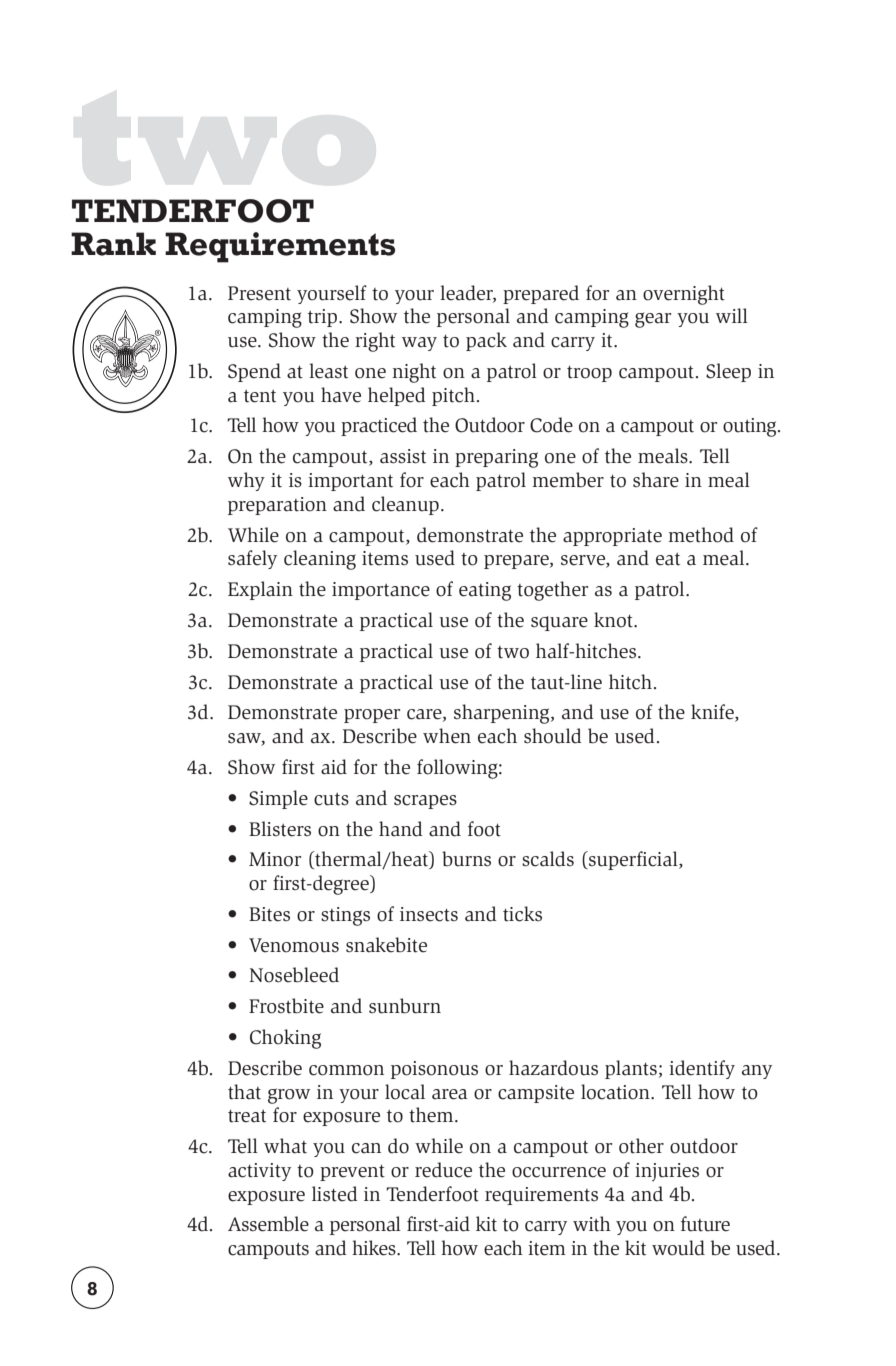 The width and height of the screenshot is (896, 1366). I want to click on cleanup, so click(405, 505).
